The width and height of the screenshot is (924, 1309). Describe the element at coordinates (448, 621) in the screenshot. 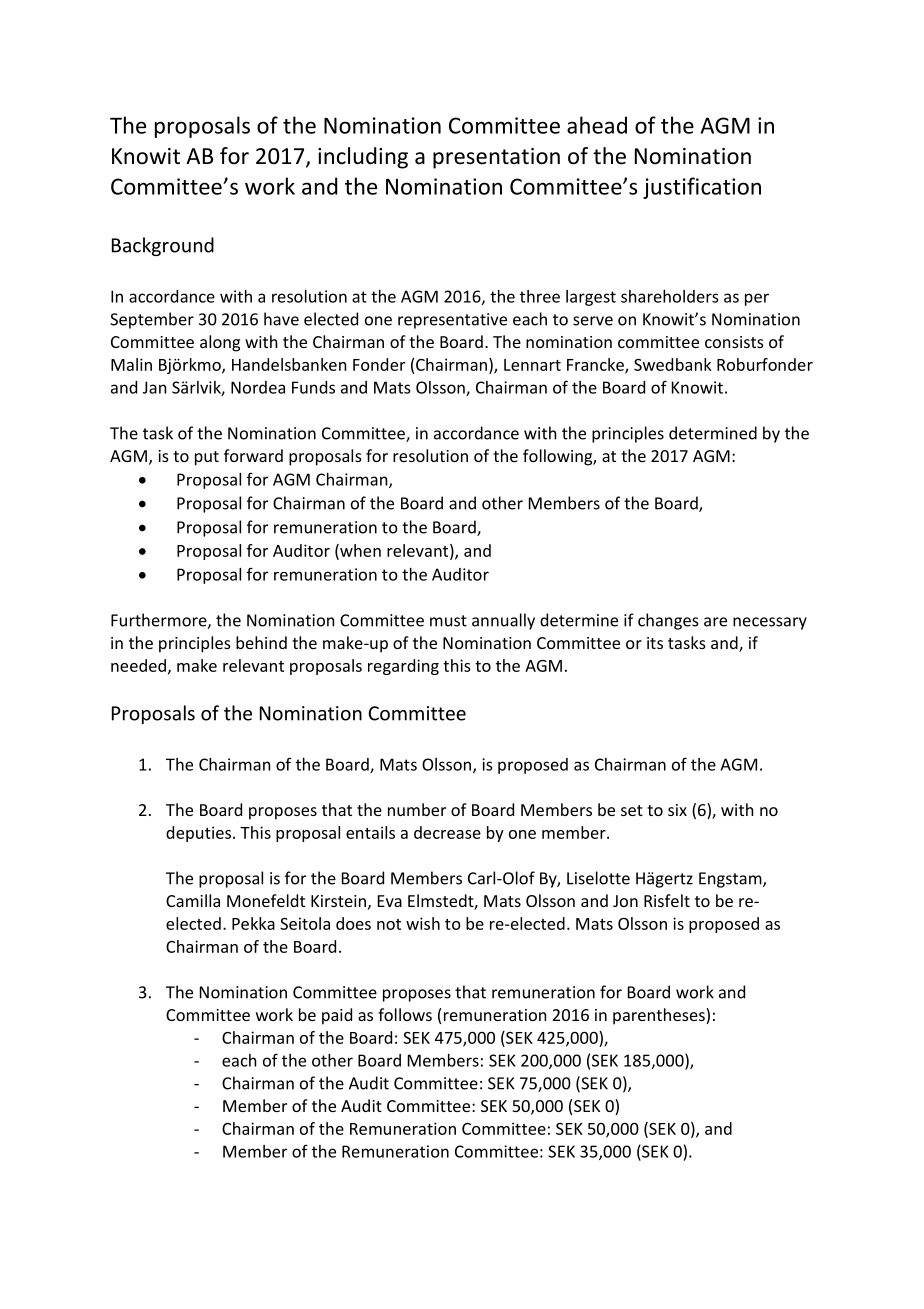

I see `must` at that location.
